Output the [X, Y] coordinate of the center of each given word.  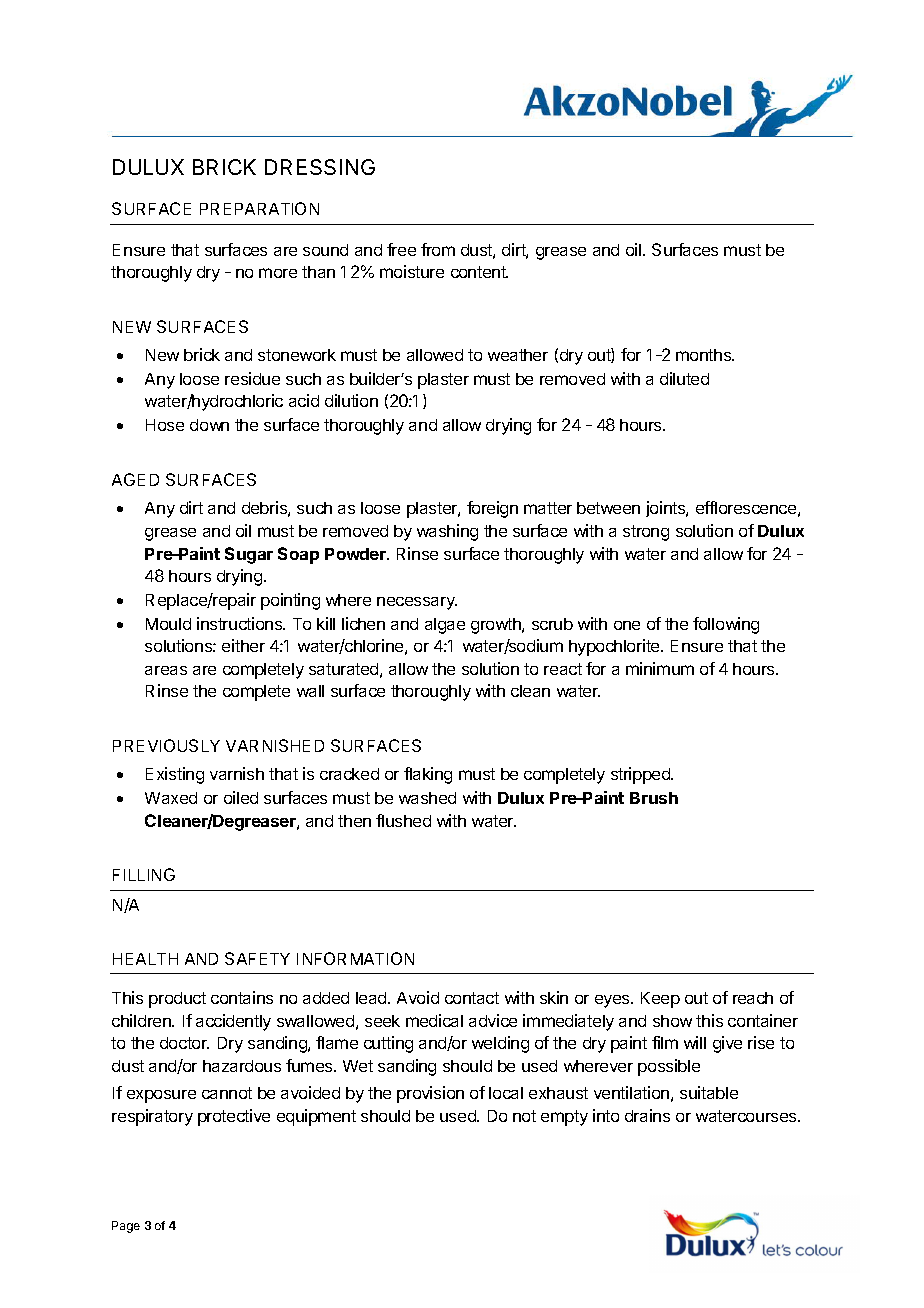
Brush [654, 798]
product [177, 1000]
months [704, 355]
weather [518, 355]
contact [472, 998]
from [438, 249]
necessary [417, 603]
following [726, 625]
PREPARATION [259, 208]
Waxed [171, 798]
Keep [660, 1000]
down [209, 425]
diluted [684, 378]
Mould [168, 624]
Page [126, 1227]
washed [427, 798]
